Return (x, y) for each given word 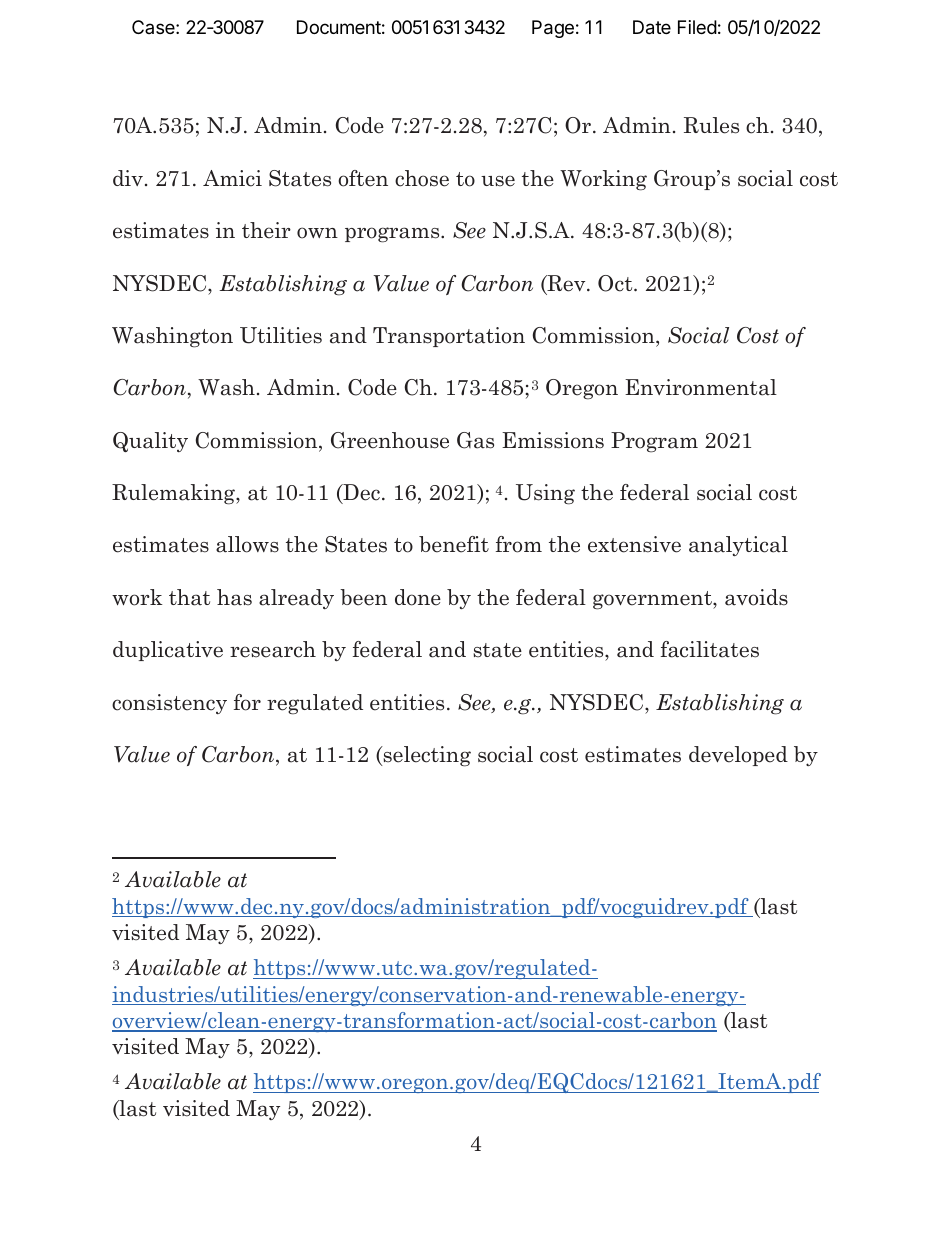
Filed (697, 27)
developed (738, 756)
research (273, 649)
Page (553, 29)
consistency (169, 704)
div (128, 178)
